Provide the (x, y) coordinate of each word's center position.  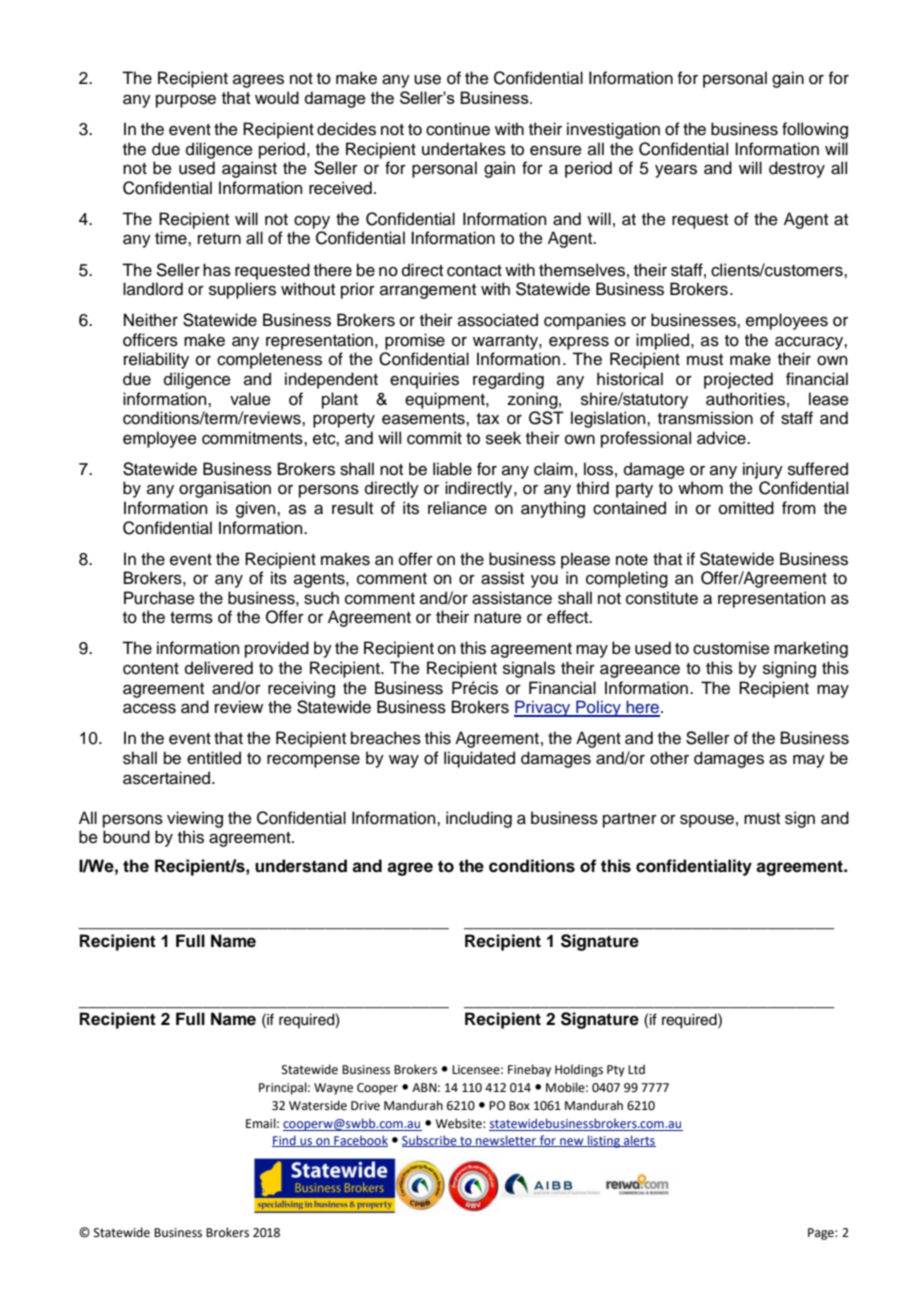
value (250, 399)
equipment (446, 400)
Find (285, 1141)
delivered (219, 668)
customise (731, 648)
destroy (797, 169)
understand (301, 866)
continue (458, 129)
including (479, 819)
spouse (707, 821)
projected (738, 380)
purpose (186, 101)
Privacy (543, 708)
